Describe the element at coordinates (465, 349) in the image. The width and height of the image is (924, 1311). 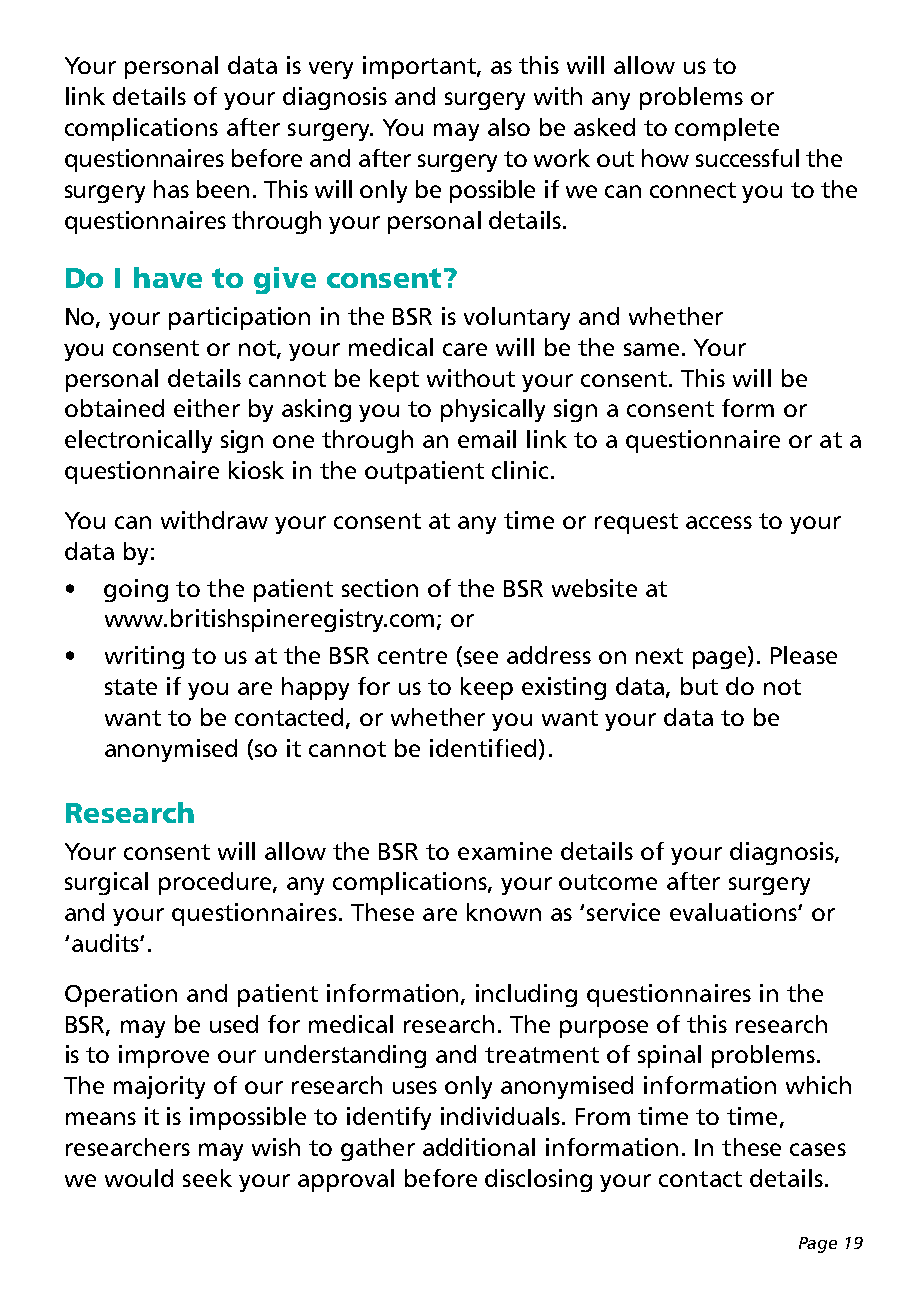
I see `care` at that location.
